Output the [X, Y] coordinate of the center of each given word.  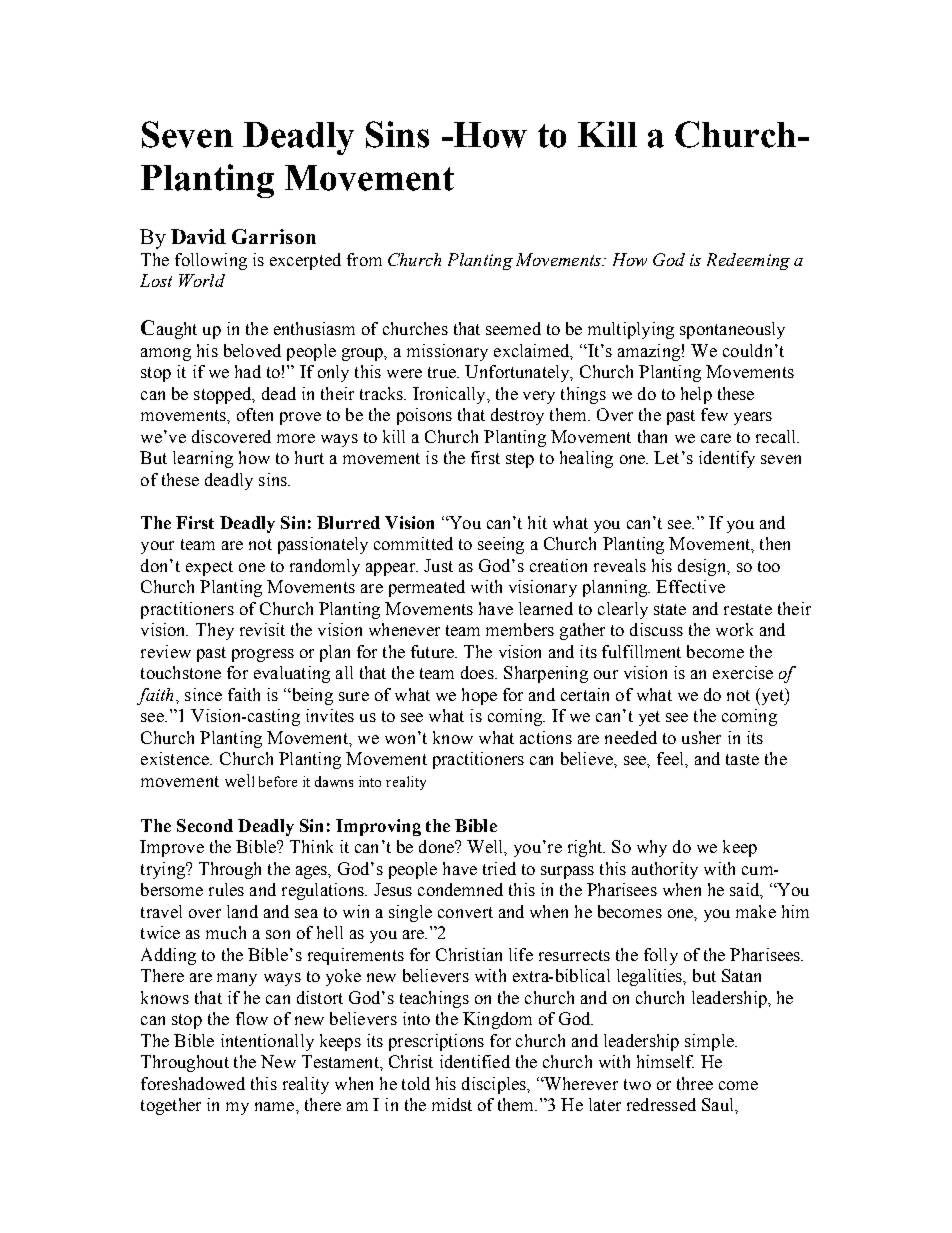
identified [475, 1061]
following [211, 261]
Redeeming [748, 261]
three [695, 1083]
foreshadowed [193, 1083]
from [364, 259]
